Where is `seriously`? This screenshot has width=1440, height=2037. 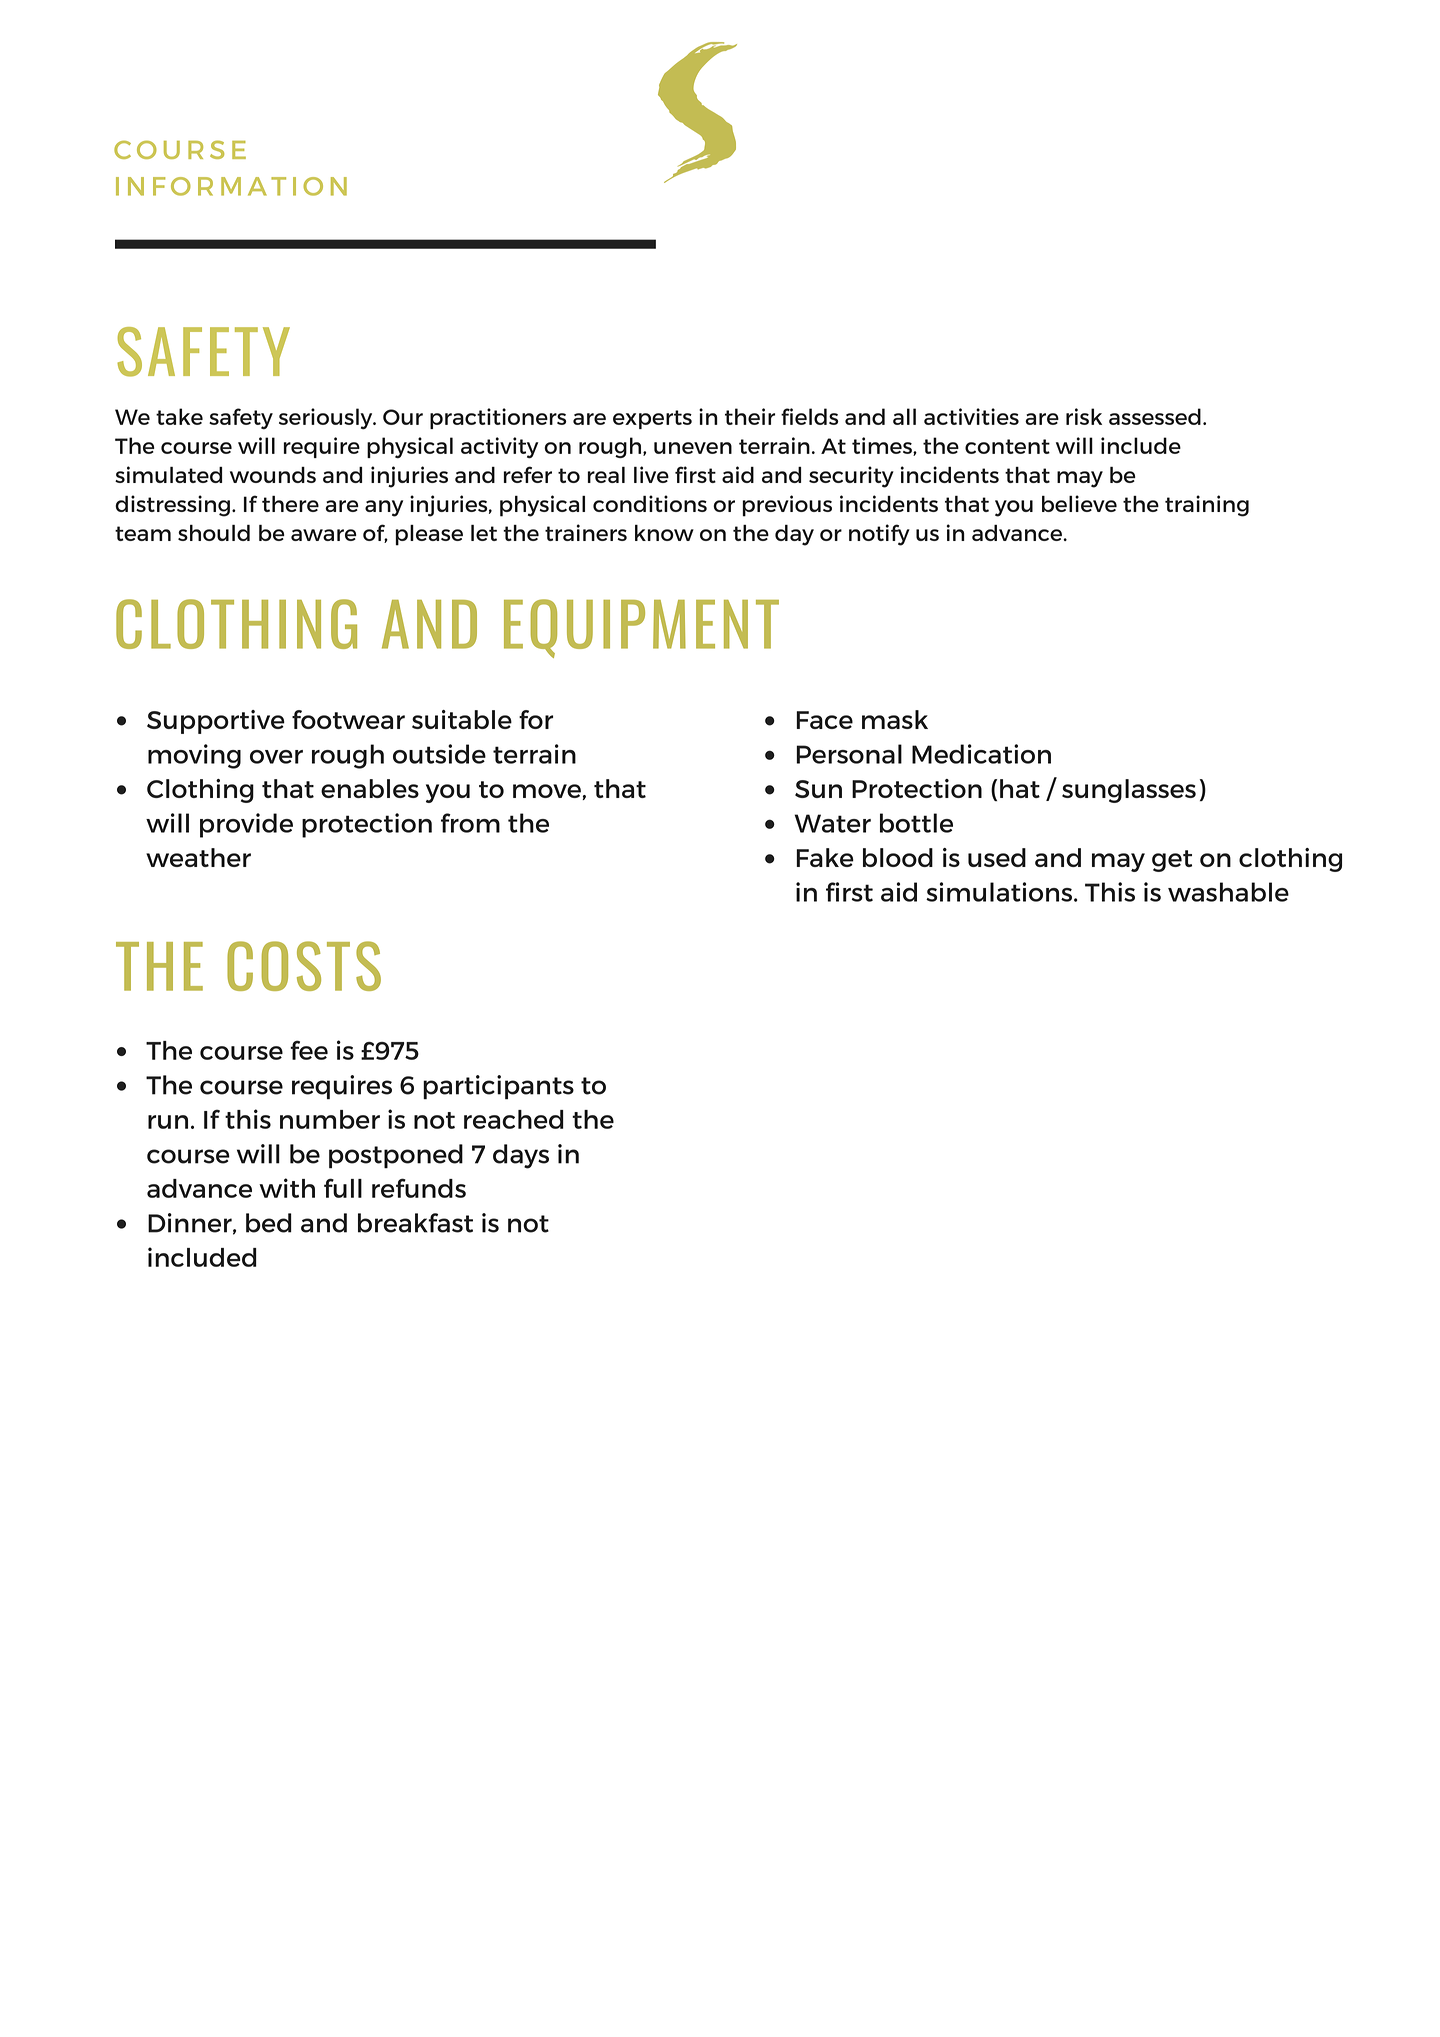
seriously is located at coordinates (327, 419).
